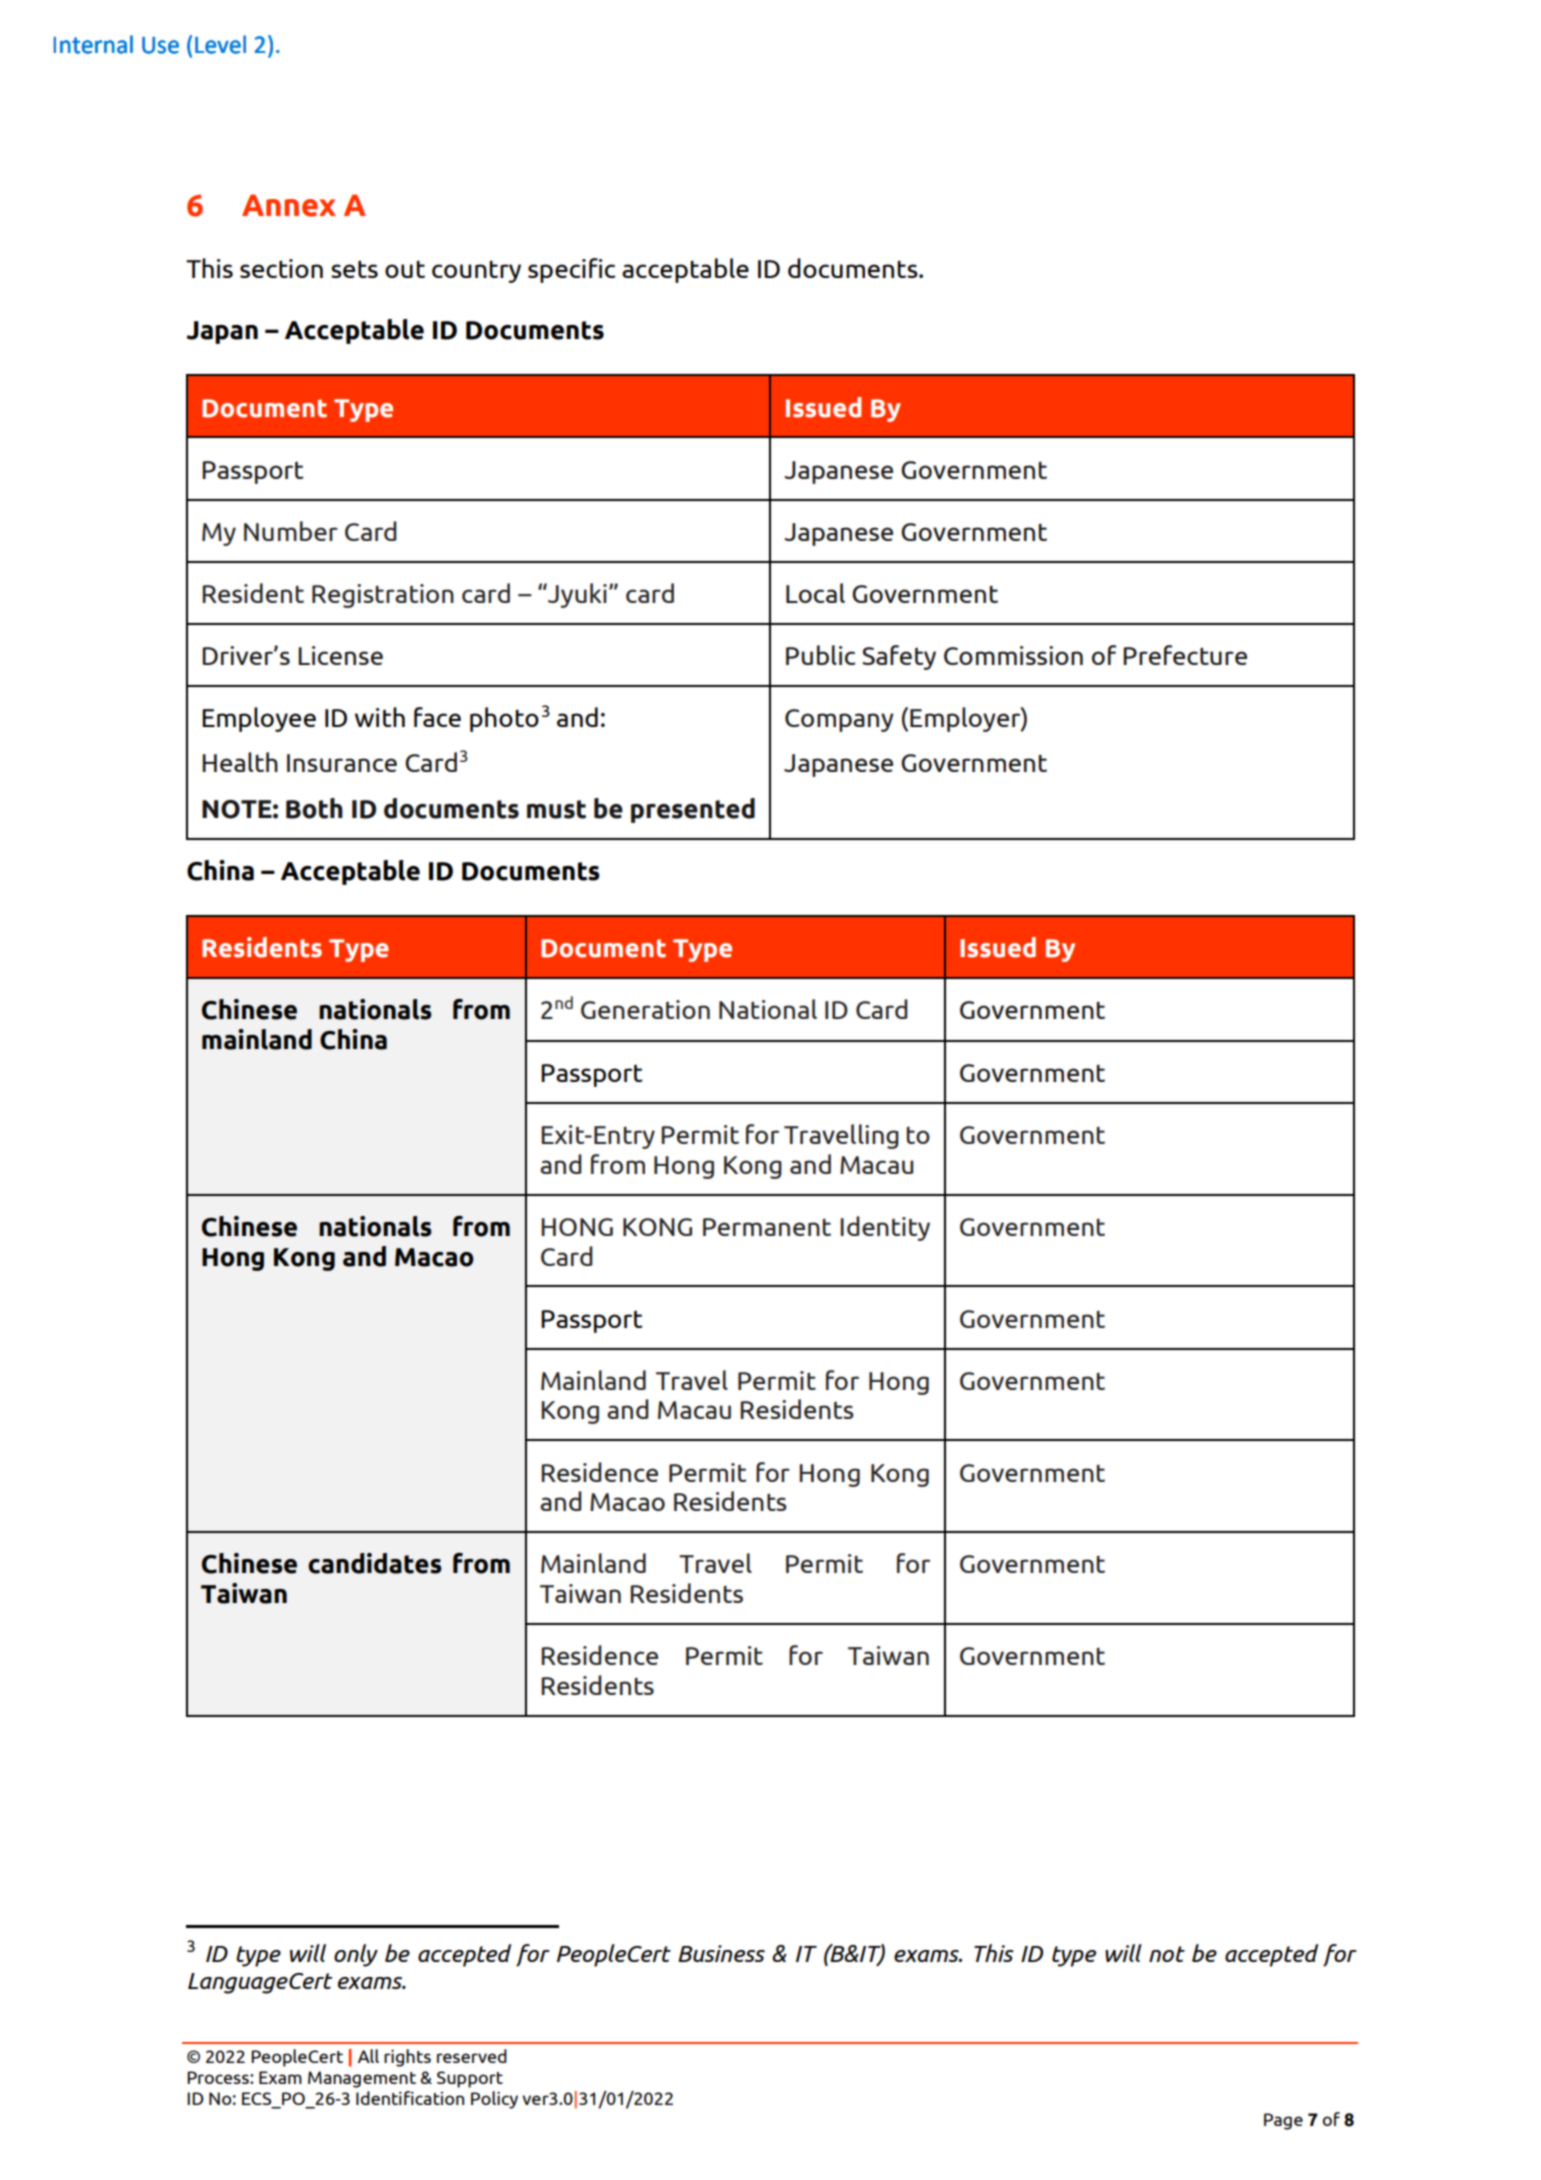 The width and height of the document is (1541, 2180). What do you see at coordinates (721, 1953) in the document?
I see `Business` at bounding box center [721, 1953].
